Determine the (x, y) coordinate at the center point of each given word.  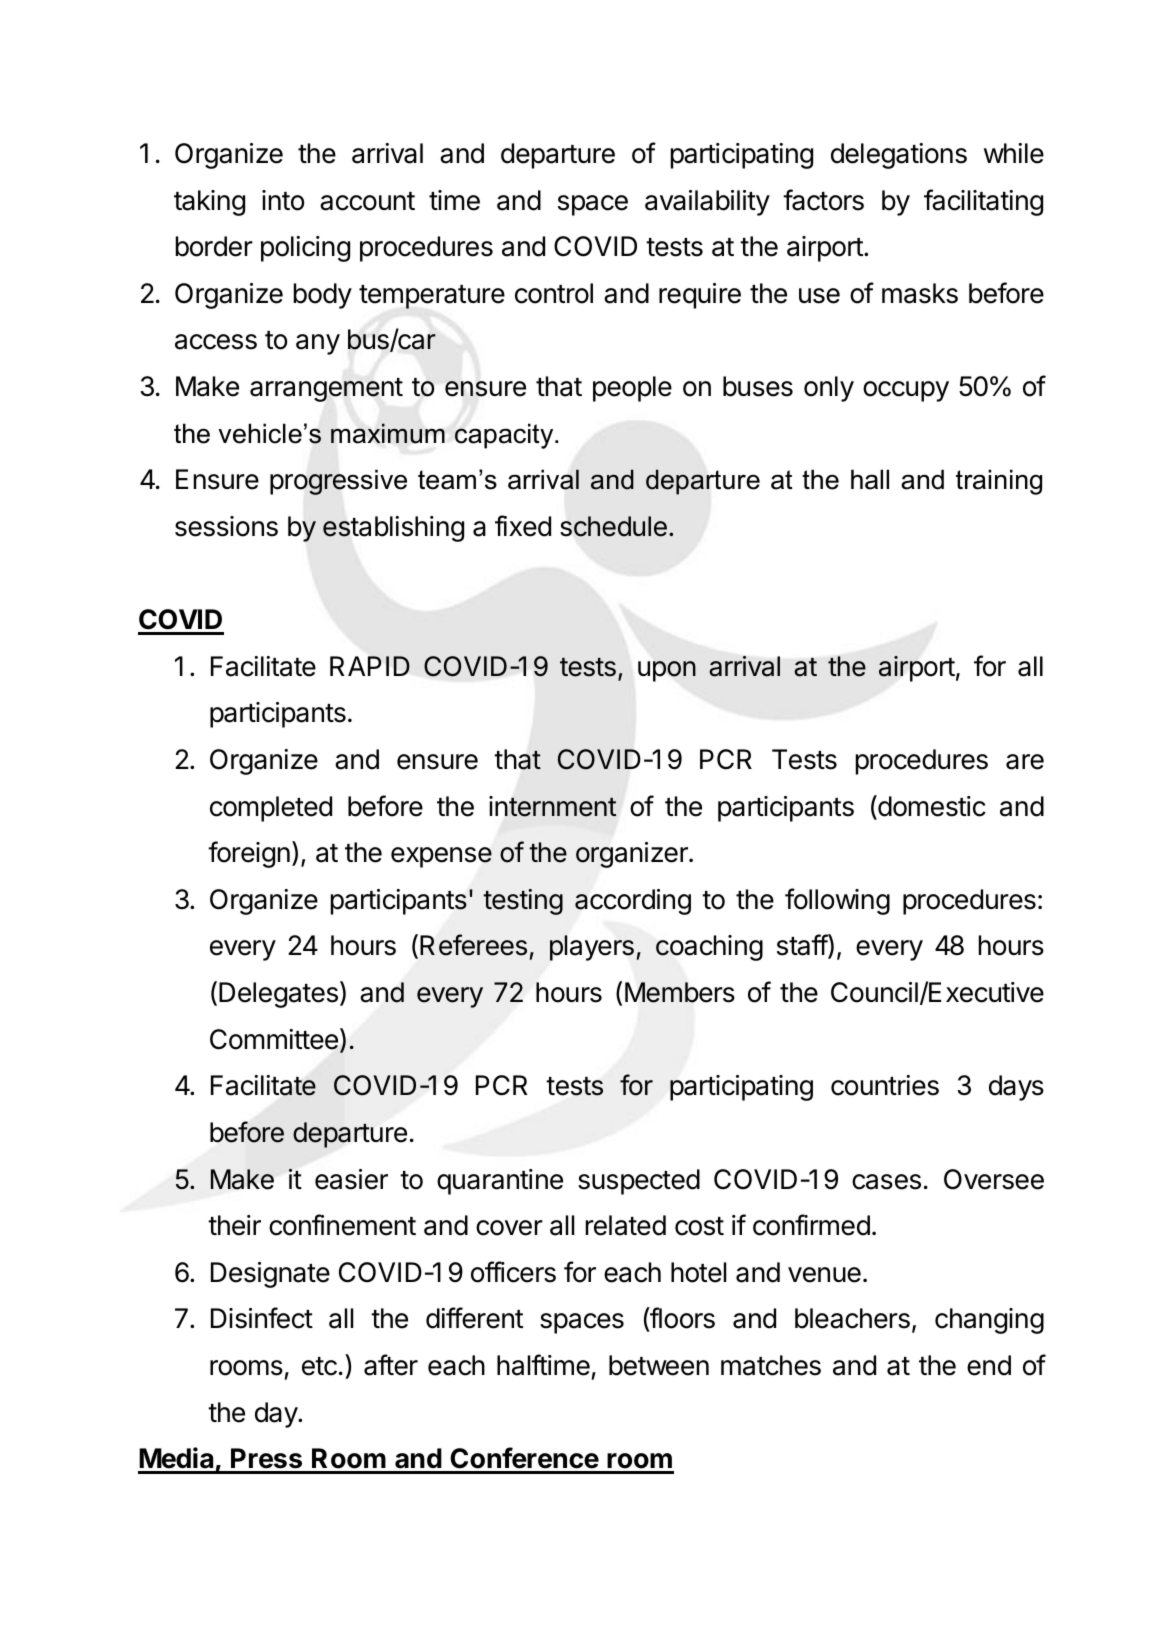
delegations (899, 156)
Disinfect (262, 1318)
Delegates (278, 995)
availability (707, 203)
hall (870, 479)
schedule (613, 526)
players (592, 948)
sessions (226, 526)
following (837, 901)
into (283, 200)
